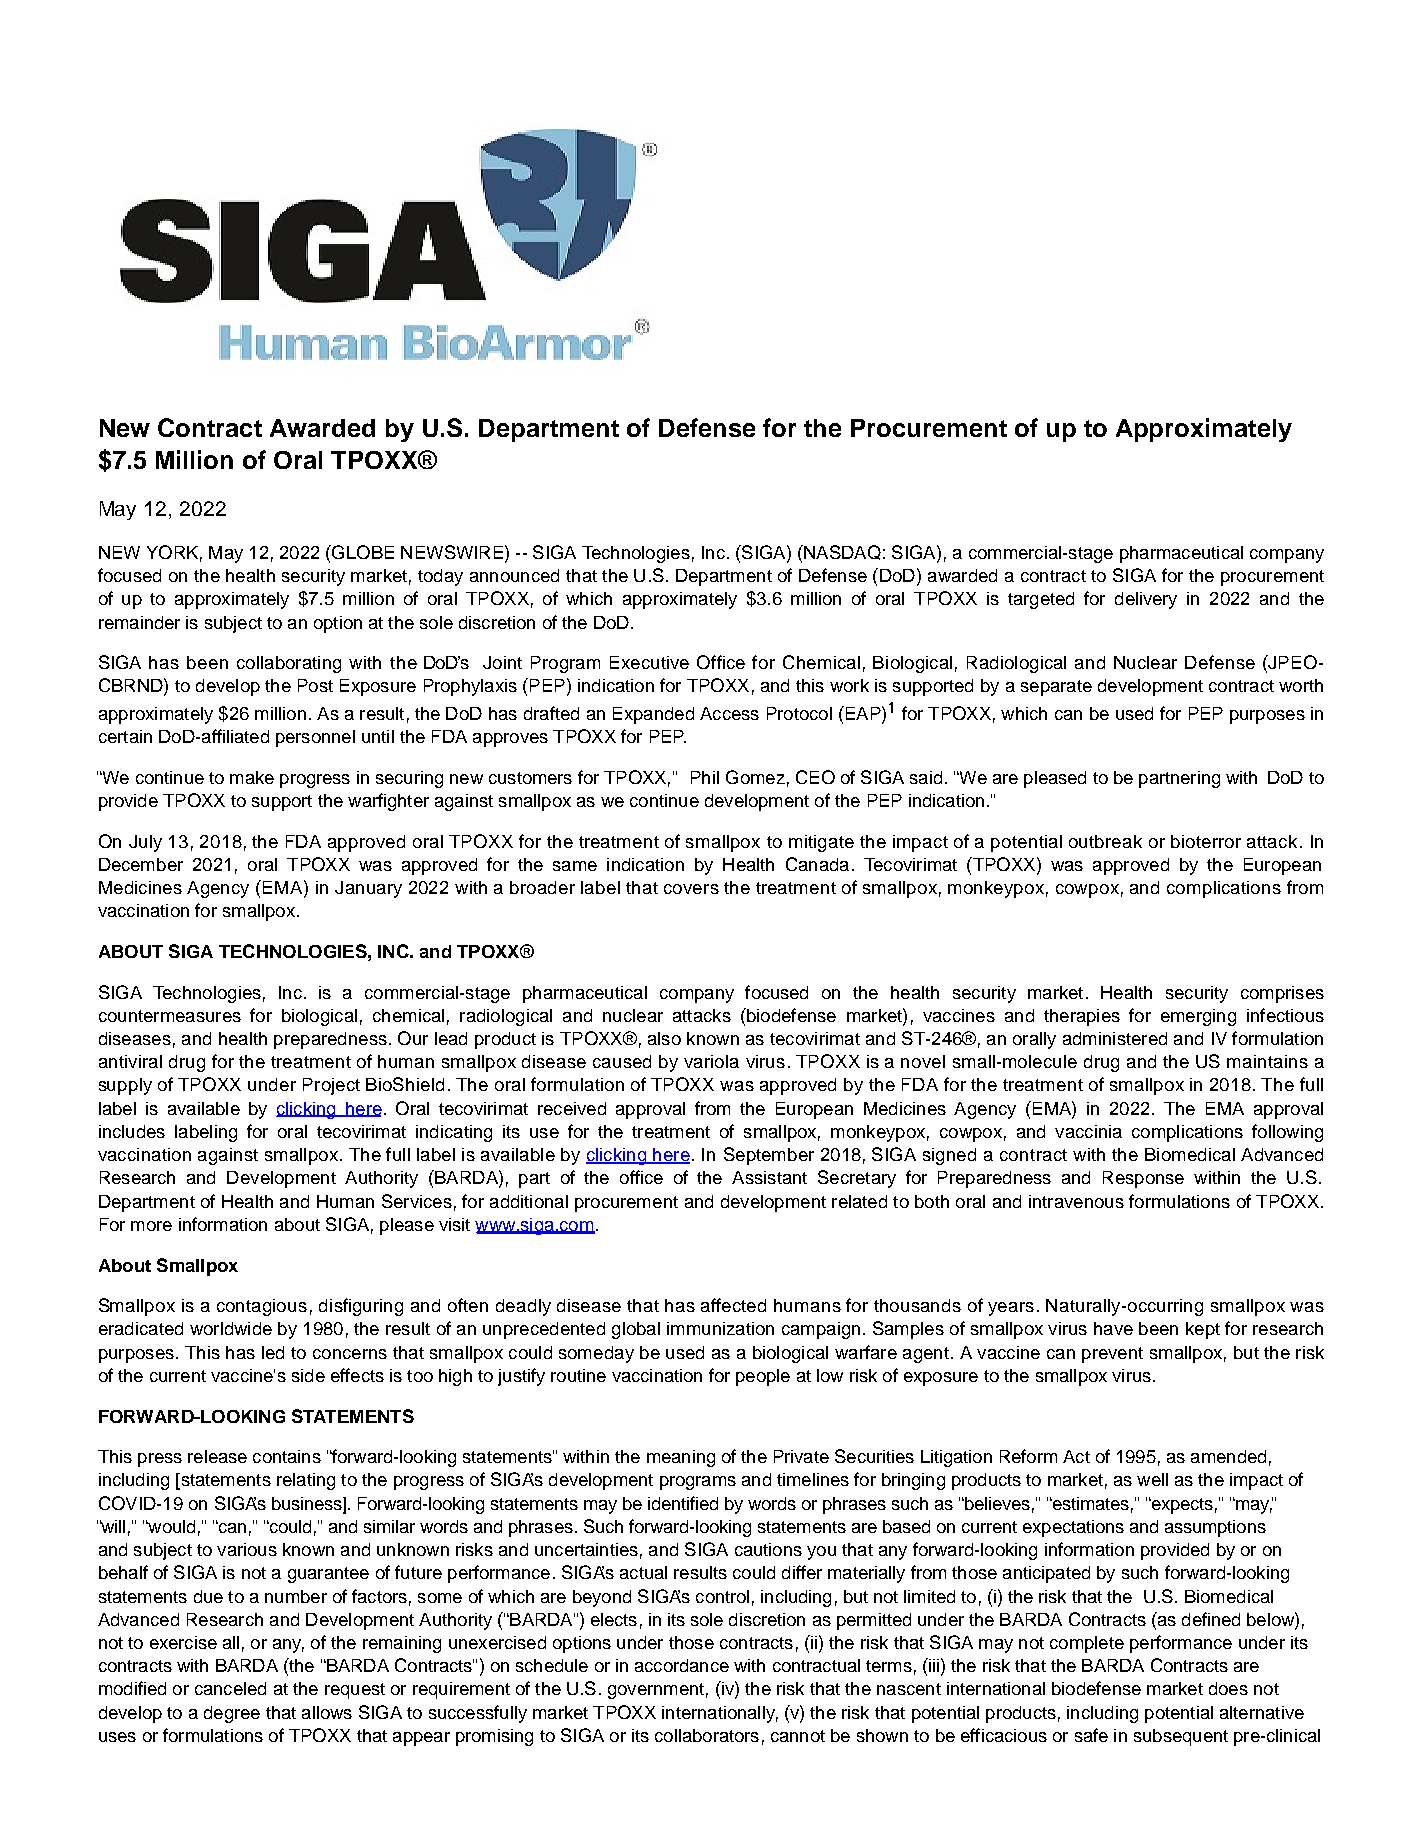  What do you see at coordinates (362, 552) in the screenshot?
I see `GLOBE` at bounding box center [362, 552].
